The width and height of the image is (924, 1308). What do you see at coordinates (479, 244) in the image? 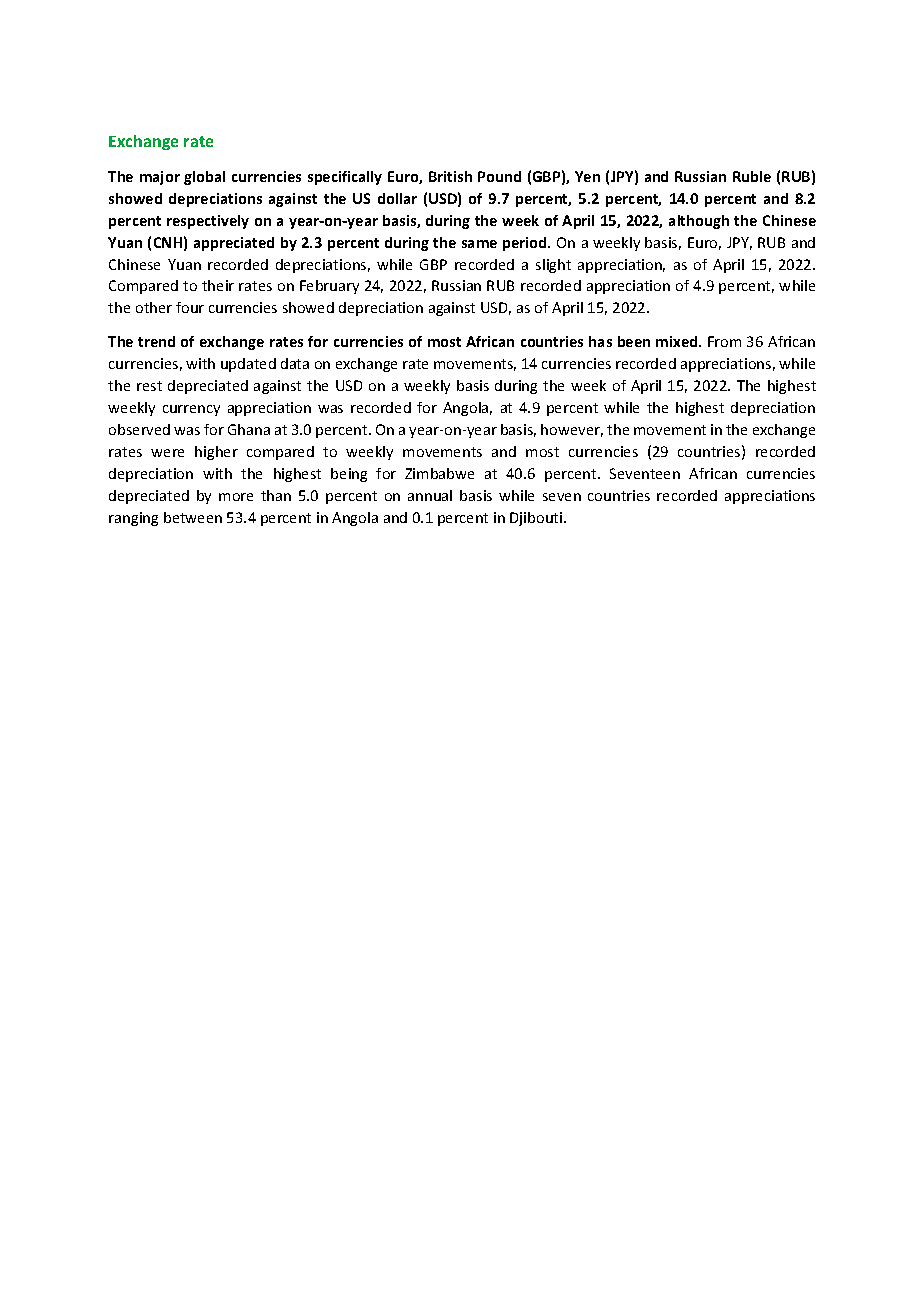
I see `same` at bounding box center [479, 244].
